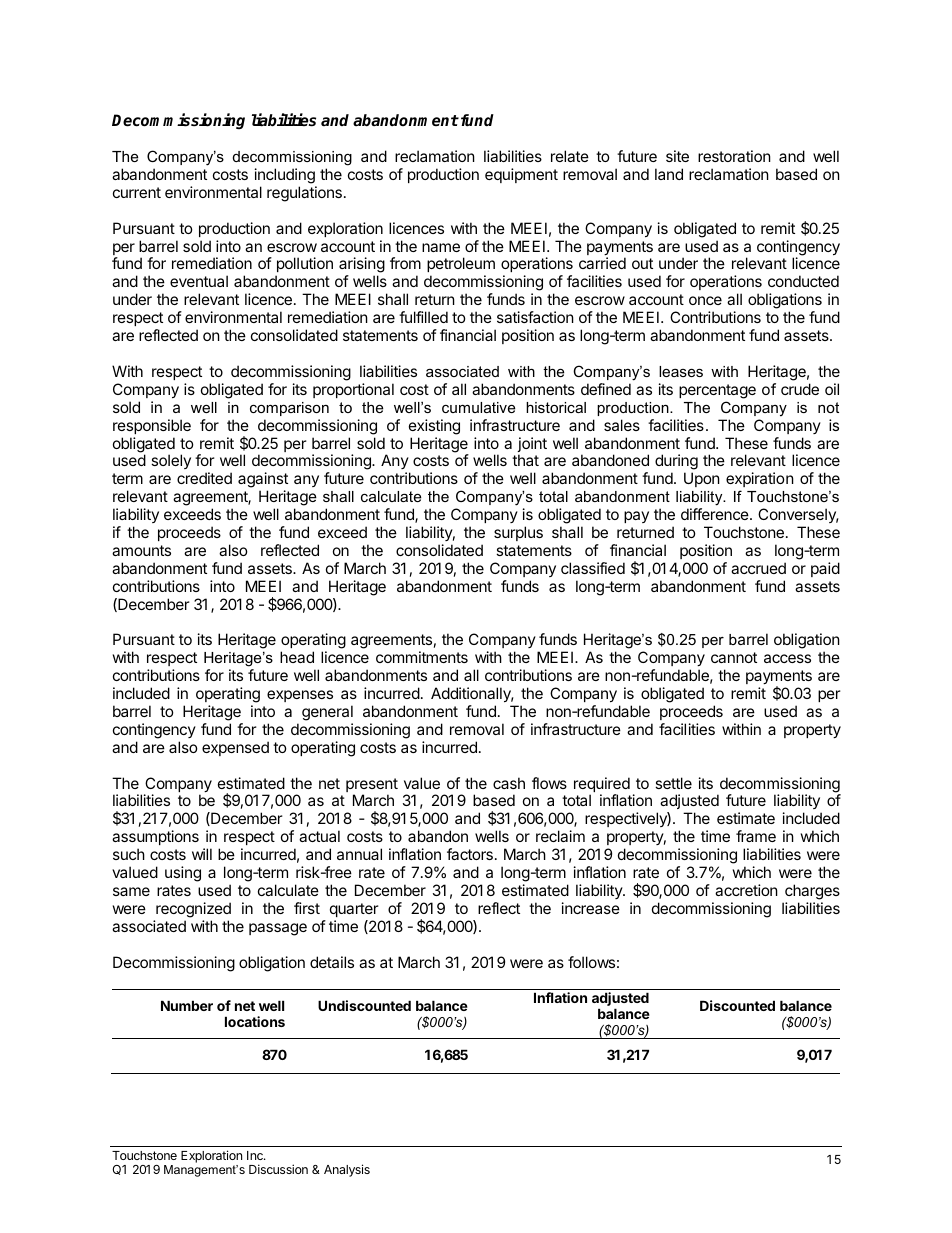  I want to click on including, so click(285, 176).
